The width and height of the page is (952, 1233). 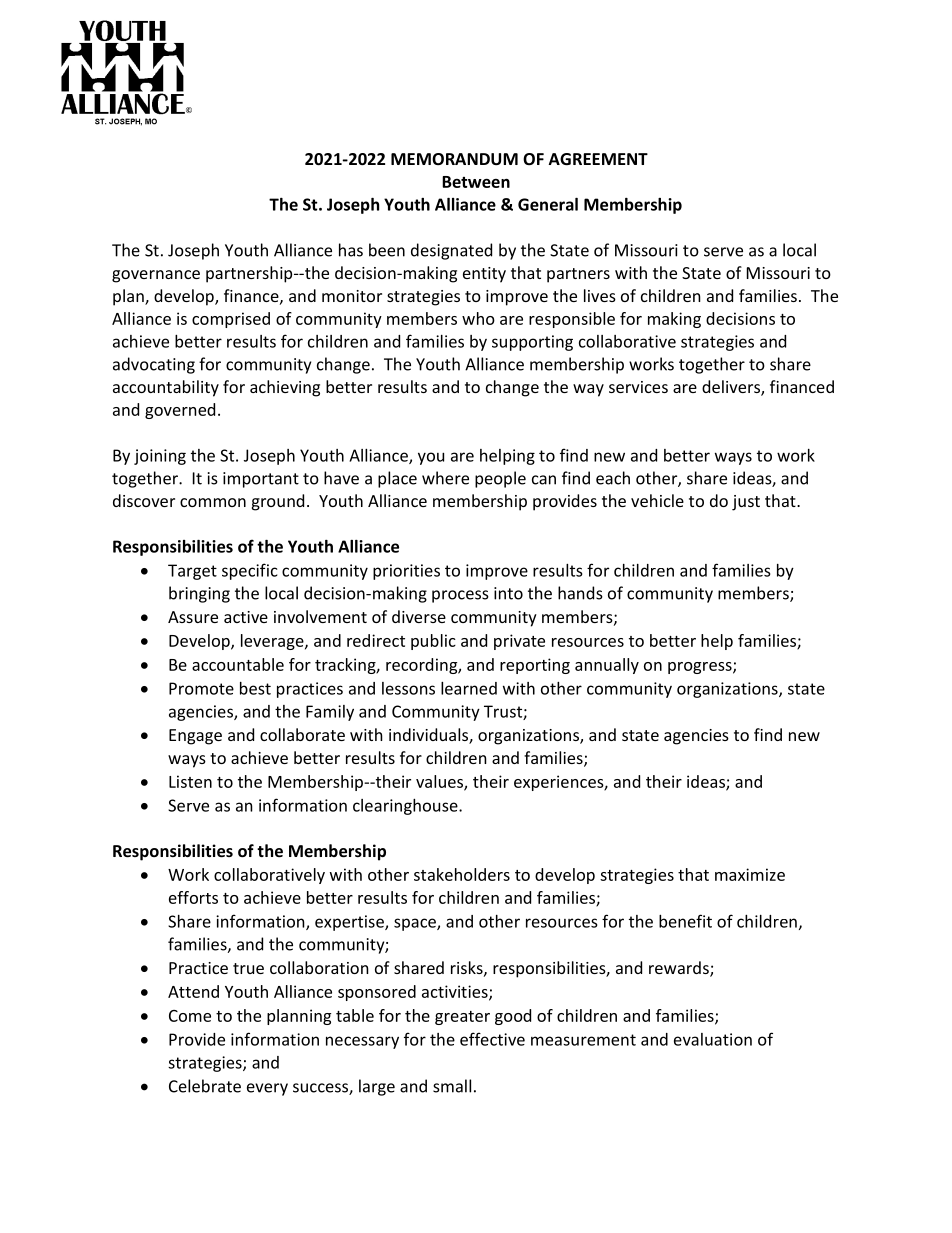 I want to click on Listen, so click(x=190, y=781).
